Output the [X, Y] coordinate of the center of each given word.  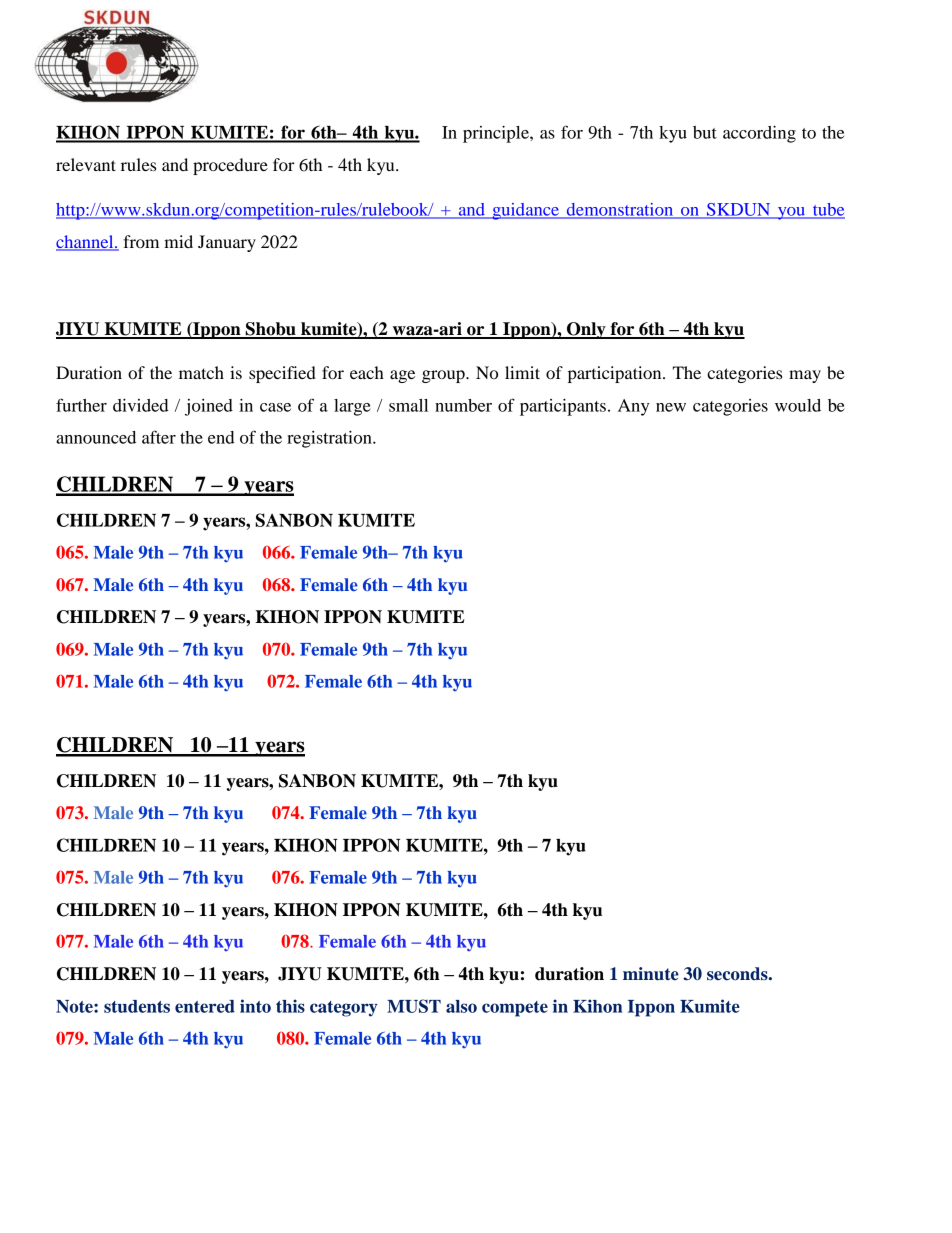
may [805, 376]
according [759, 134]
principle [497, 134]
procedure [230, 166]
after [159, 437]
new [671, 407]
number [463, 405]
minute [651, 974]
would [798, 405]
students [137, 1006]
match [201, 372]
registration [330, 439]
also [461, 1006]
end [221, 437]
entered [205, 1006]
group [444, 376]
